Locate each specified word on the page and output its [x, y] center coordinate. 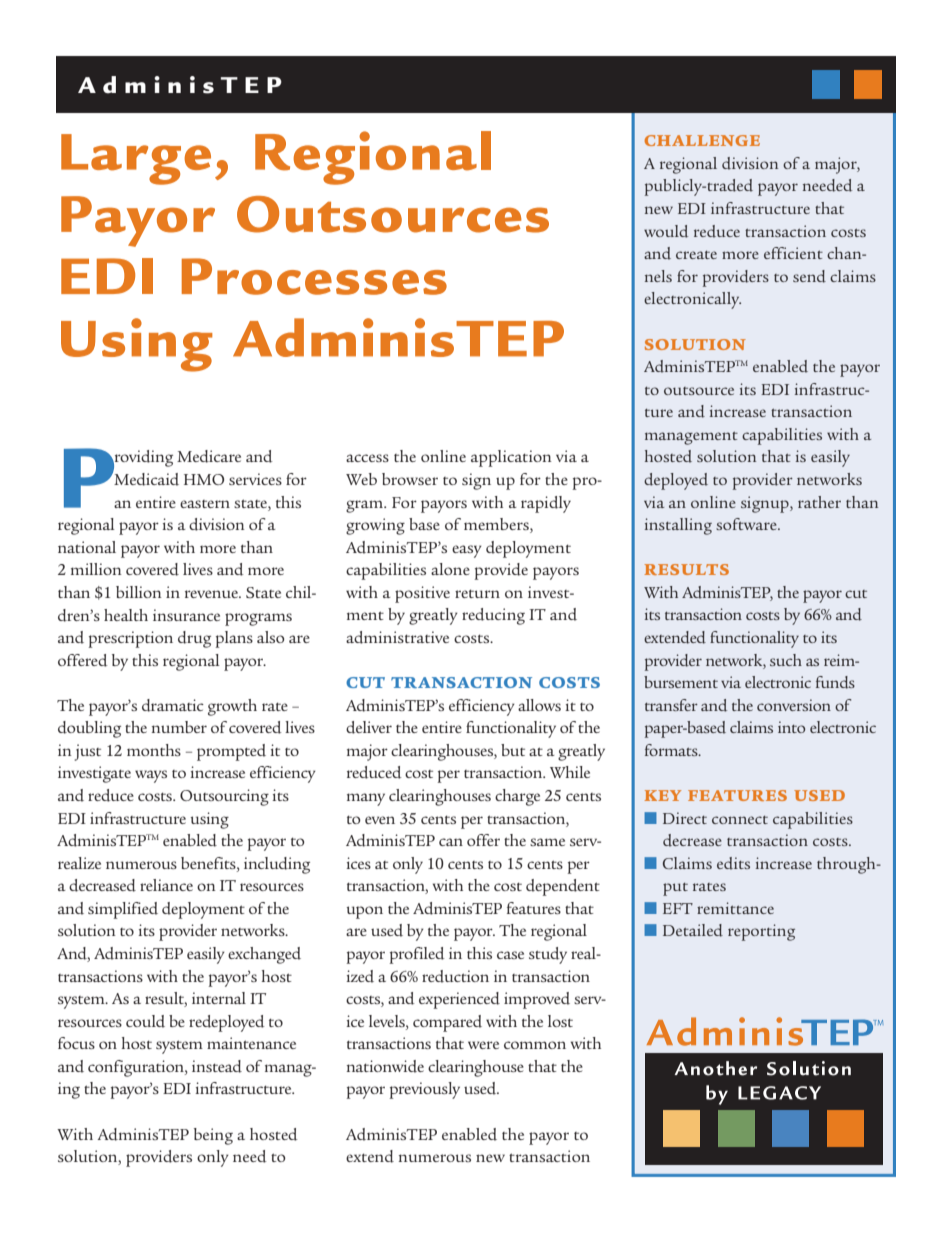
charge [517, 797]
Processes [314, 276]
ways [151, 776]
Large [136, 159]
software [747, 524]
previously [425, 1090]
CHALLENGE [702, 140]
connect [740, 820]
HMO [204, 479]
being [213, 1136]
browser [410, 479]
